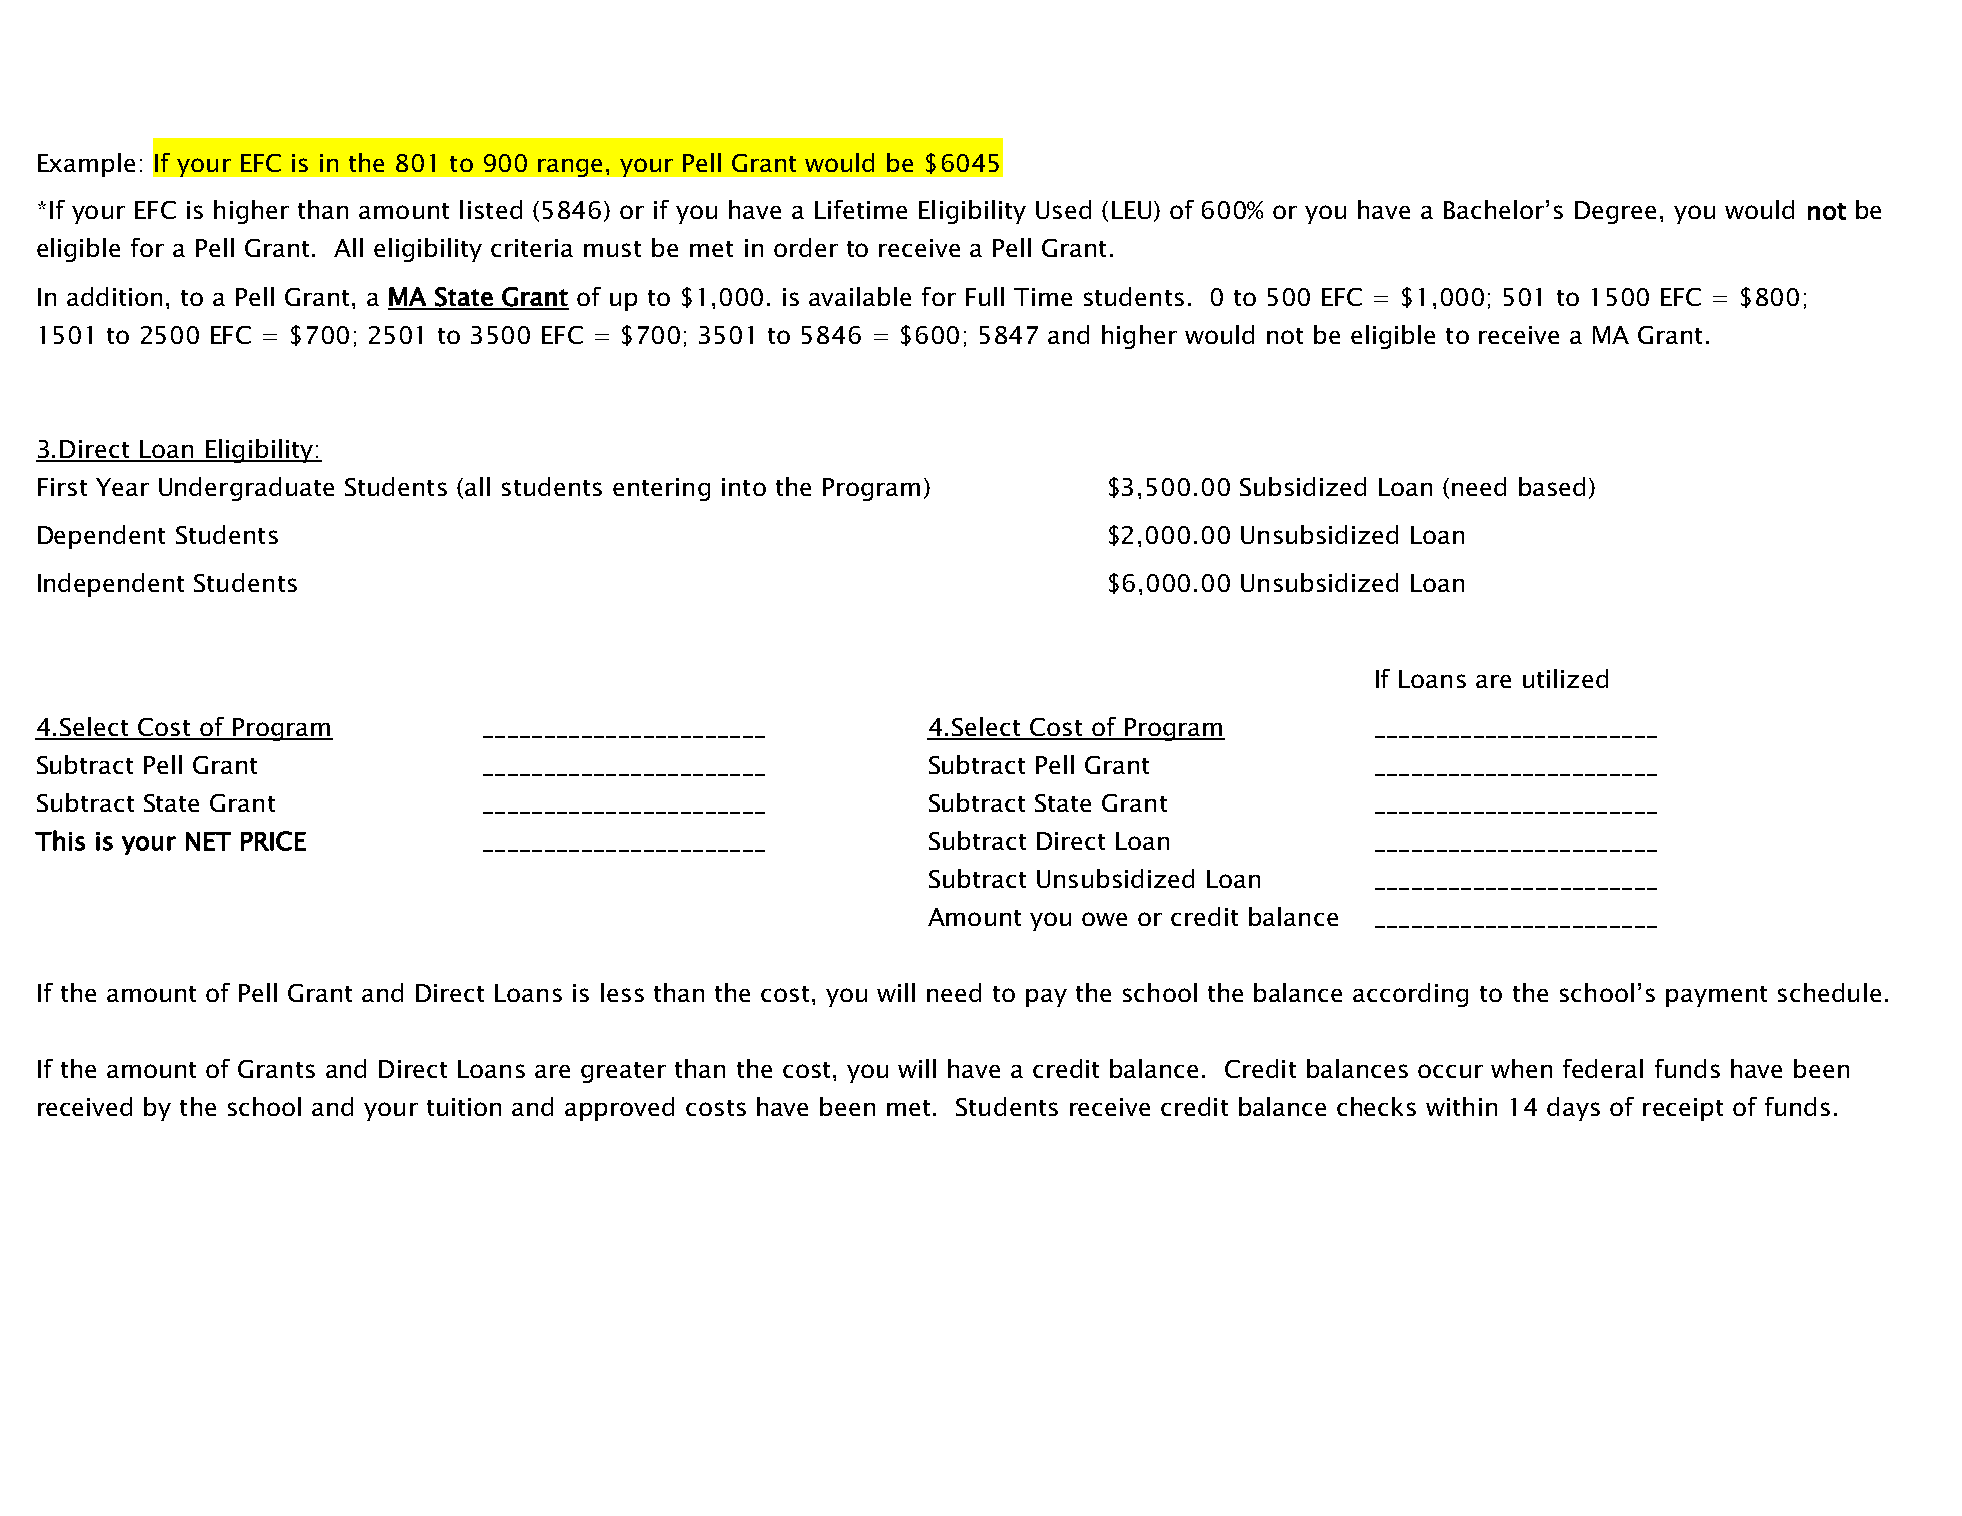 Image resolution: width=1962 pixels, height=1516 pixels. Describe the element at coordinates (1063, 209) in the document. I see `Used` at that location.
